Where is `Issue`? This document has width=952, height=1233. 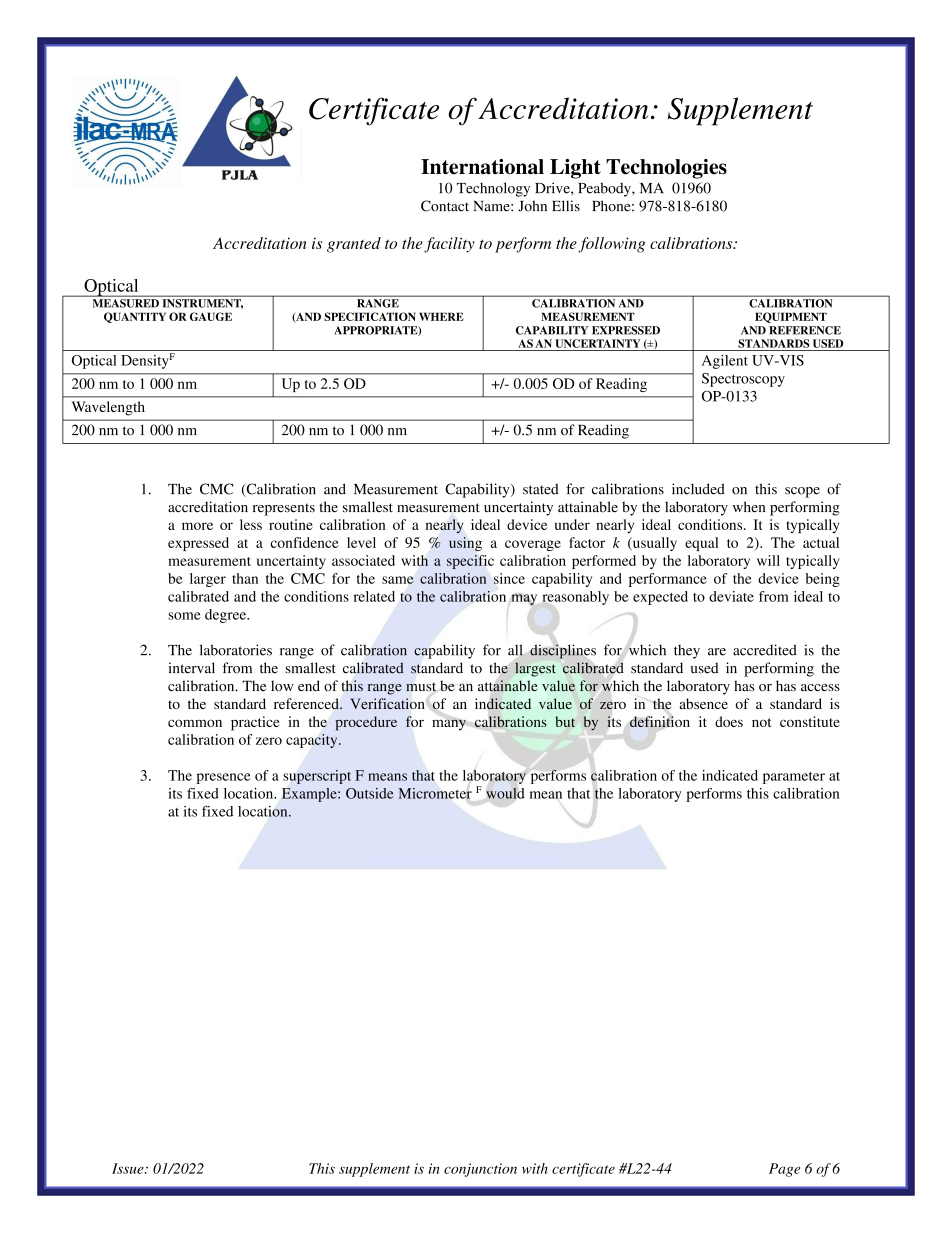 Issue is located at coordinates (129, 1168).
